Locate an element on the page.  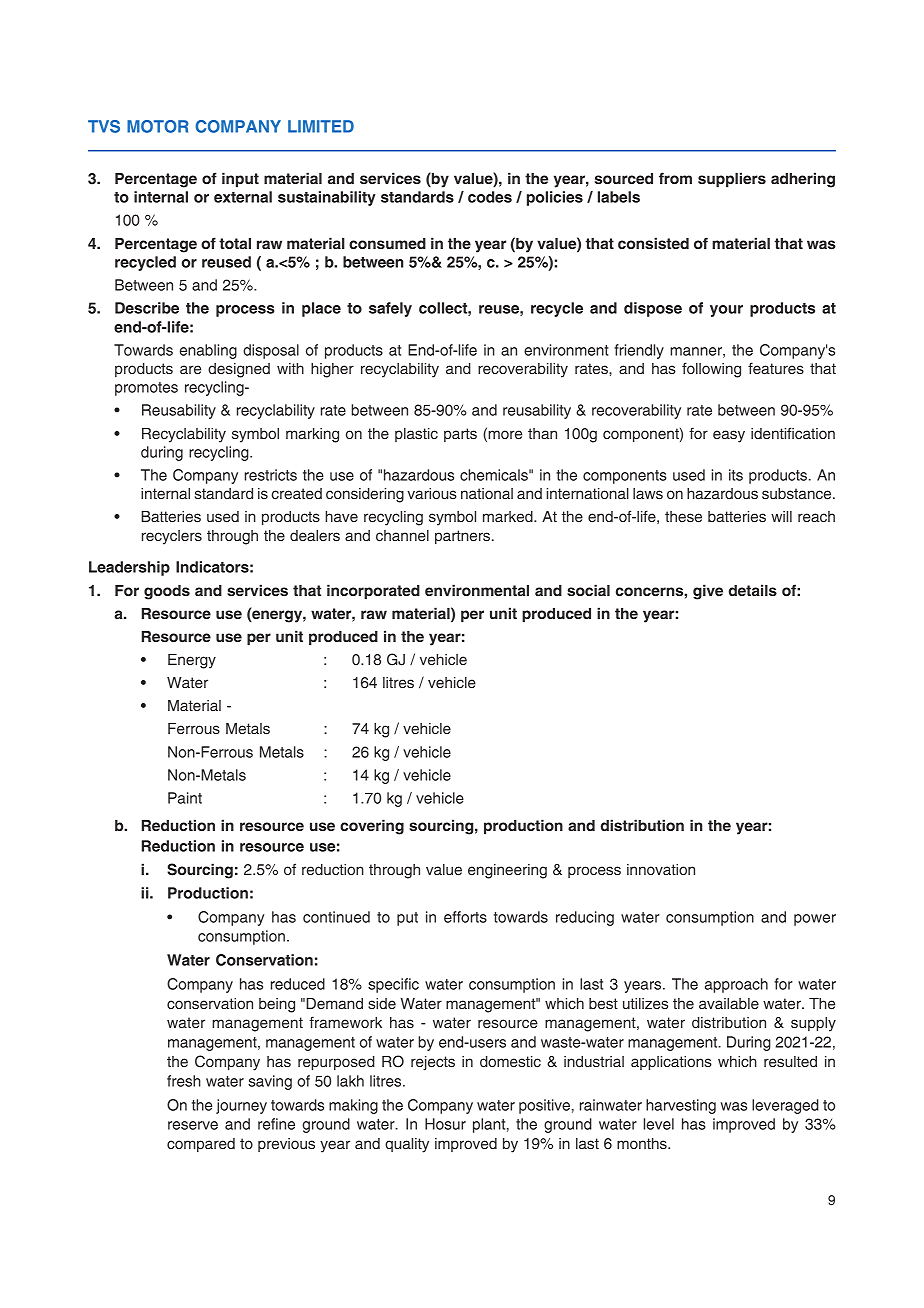
codes is located at coordinates (490, 197).
